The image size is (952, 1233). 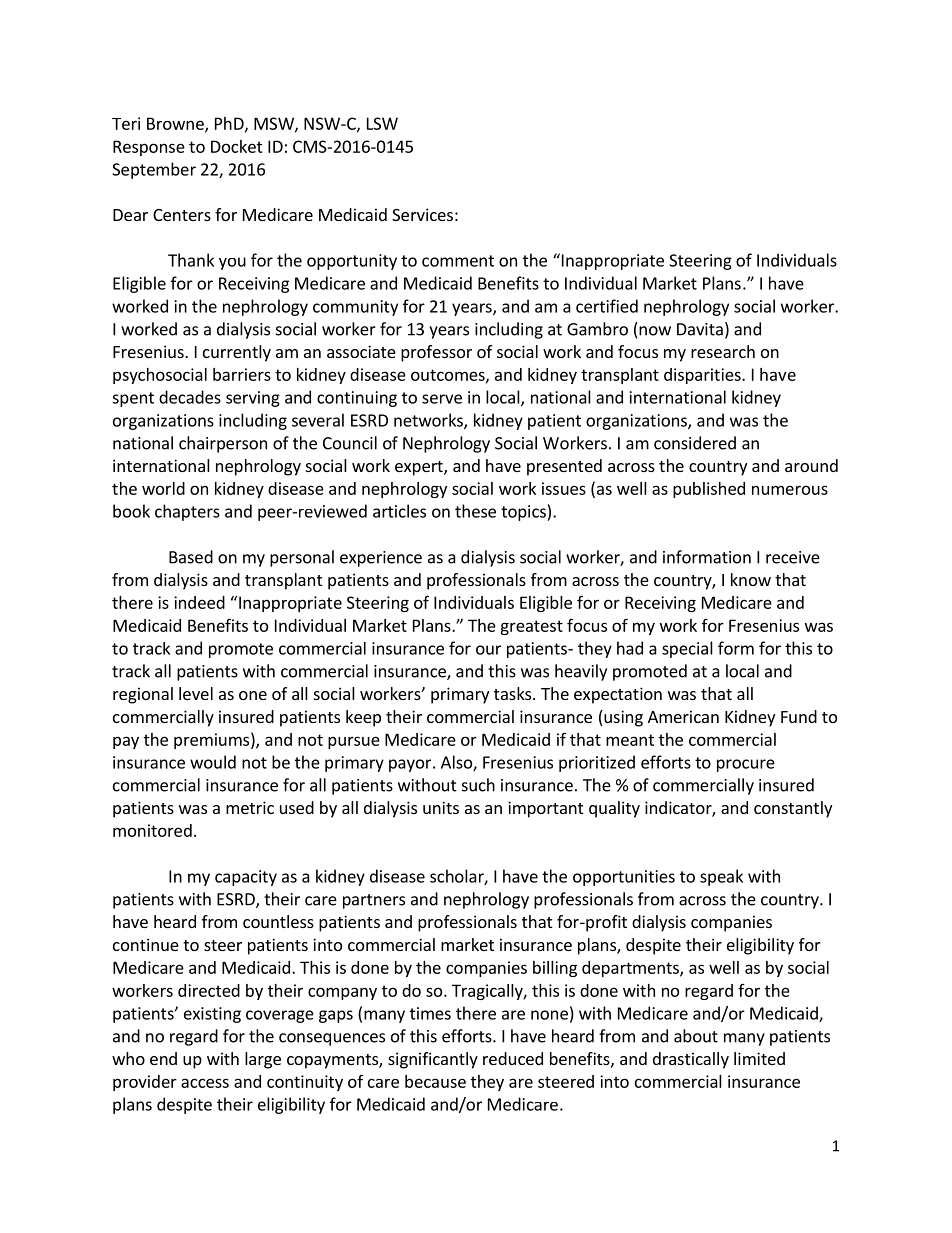 I want to click on significantly, so click(x=433, y=1060).
